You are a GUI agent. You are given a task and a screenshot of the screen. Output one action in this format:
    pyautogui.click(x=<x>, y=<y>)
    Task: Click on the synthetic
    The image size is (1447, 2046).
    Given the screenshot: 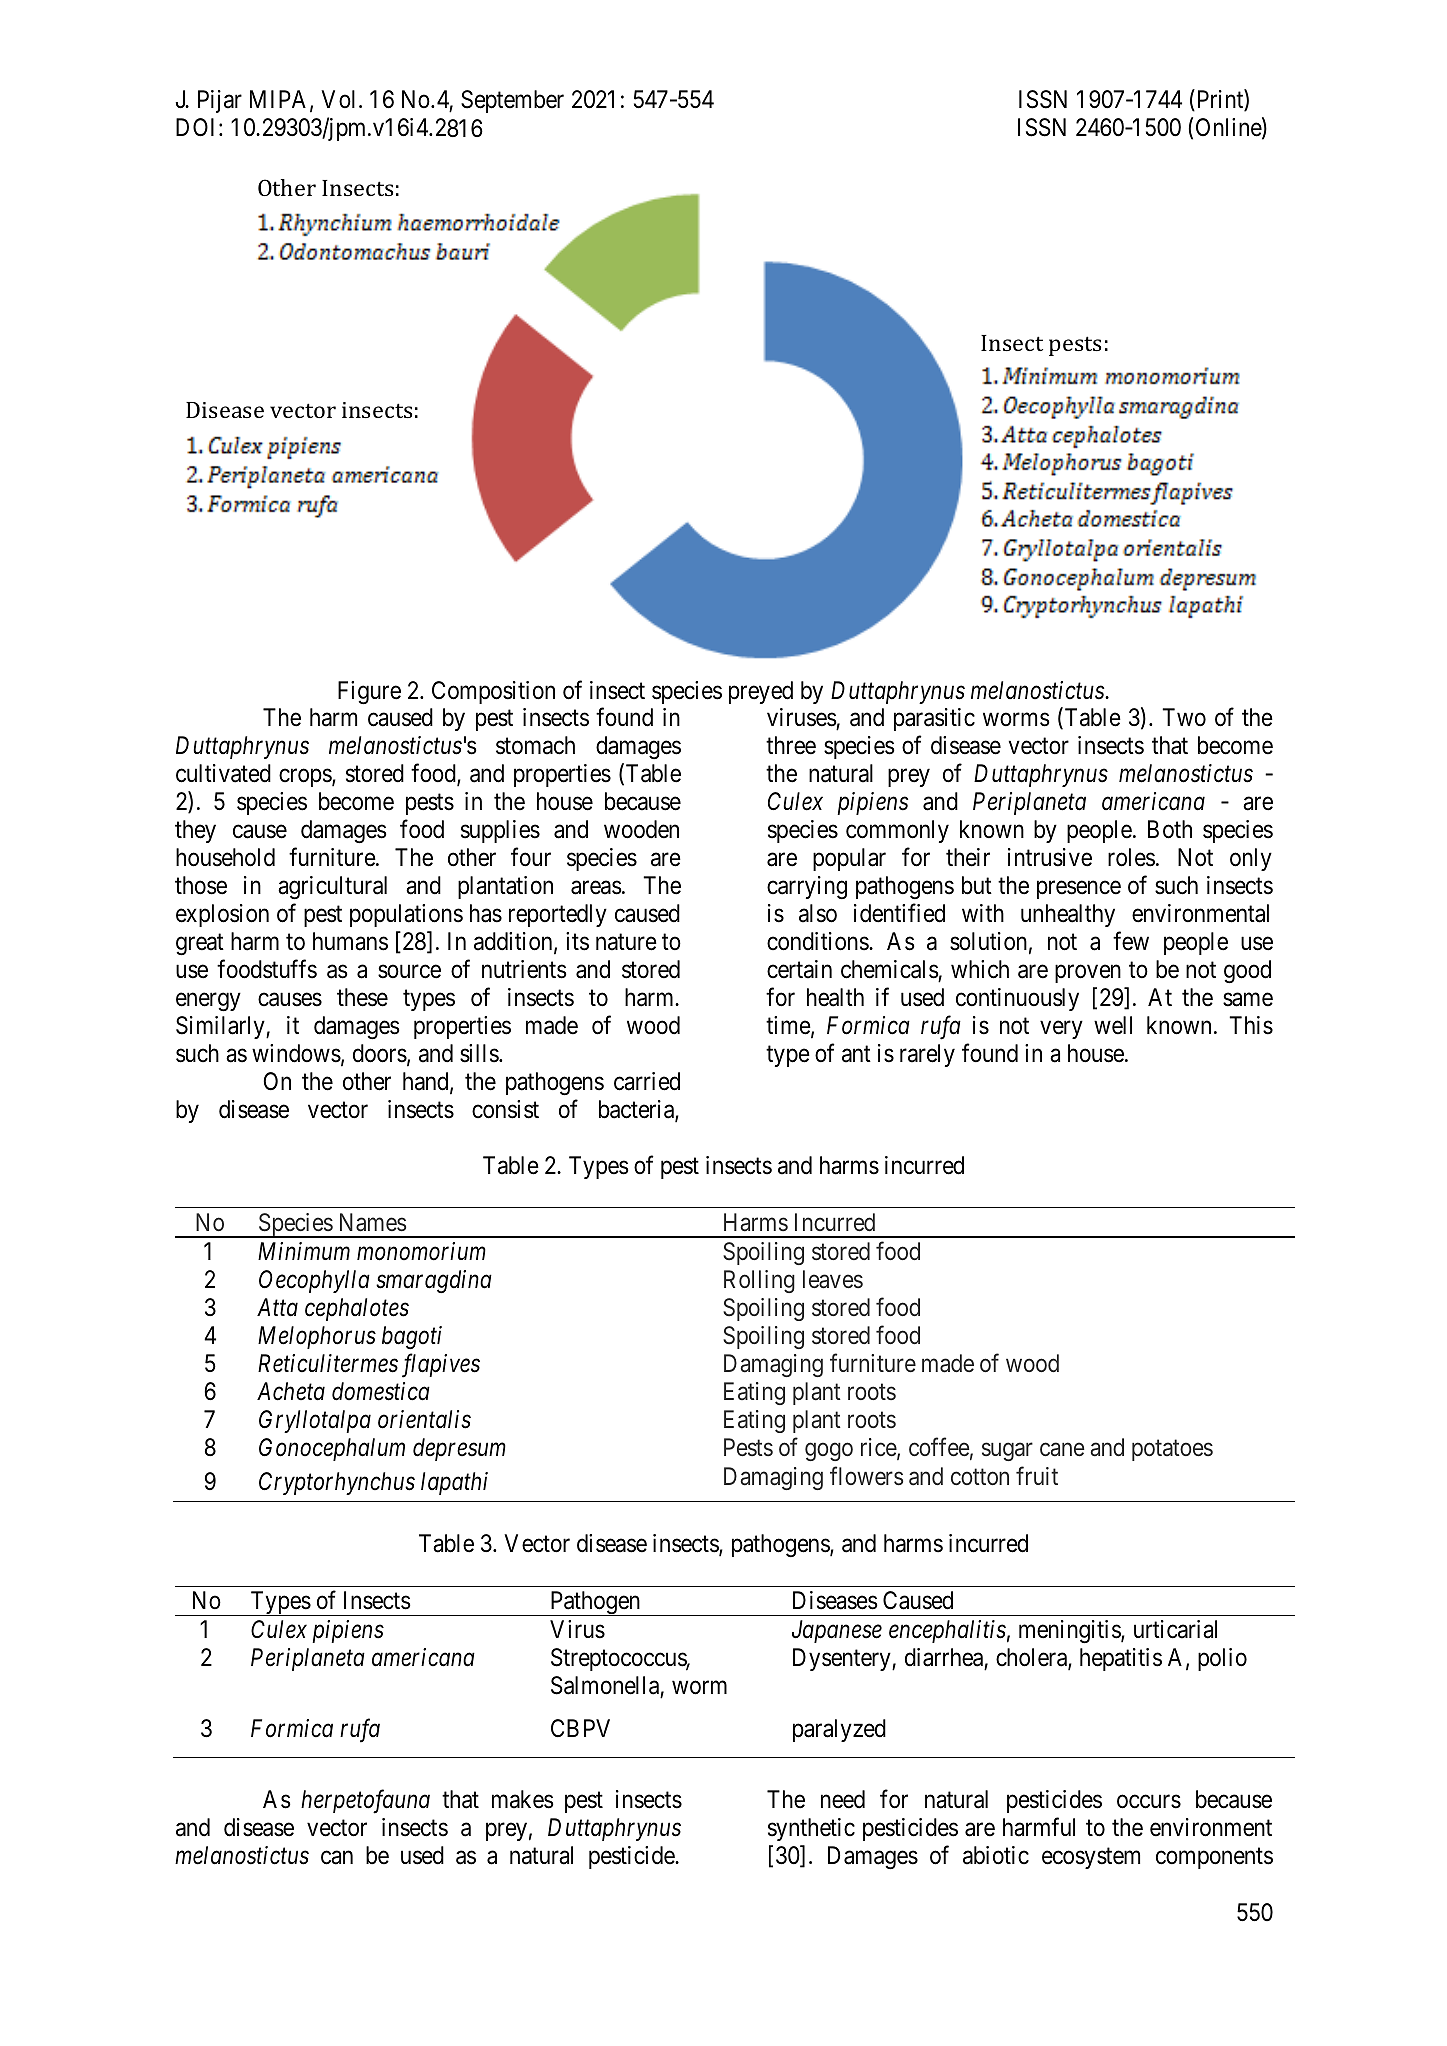 What is the action you would take?
    pyautogui.click(x=811, y=1829)
